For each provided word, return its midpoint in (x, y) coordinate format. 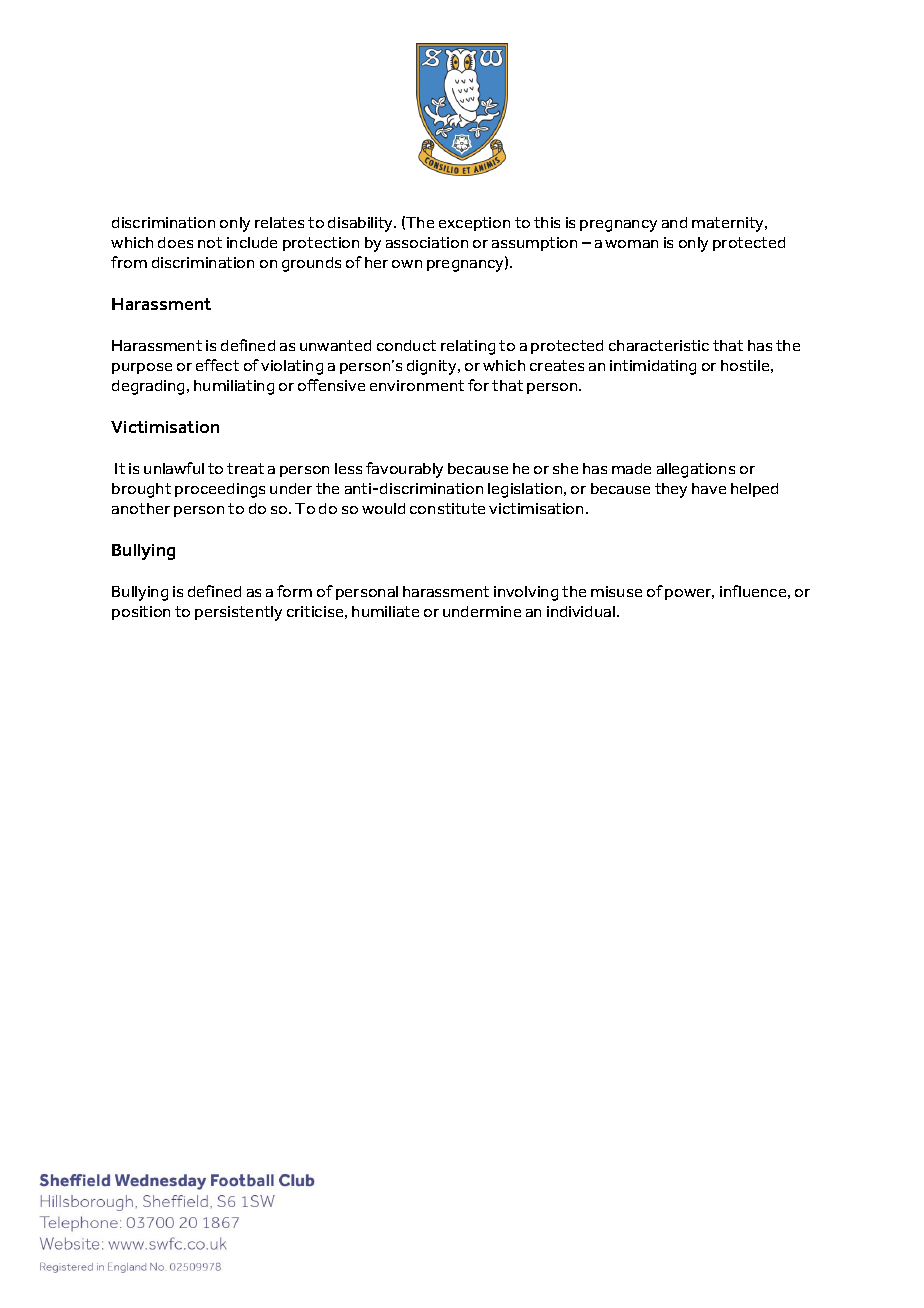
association (427, 242)
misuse (616, 591)
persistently (238, 613)
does (175, 242)
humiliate (385, 611)
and (674, 222)
